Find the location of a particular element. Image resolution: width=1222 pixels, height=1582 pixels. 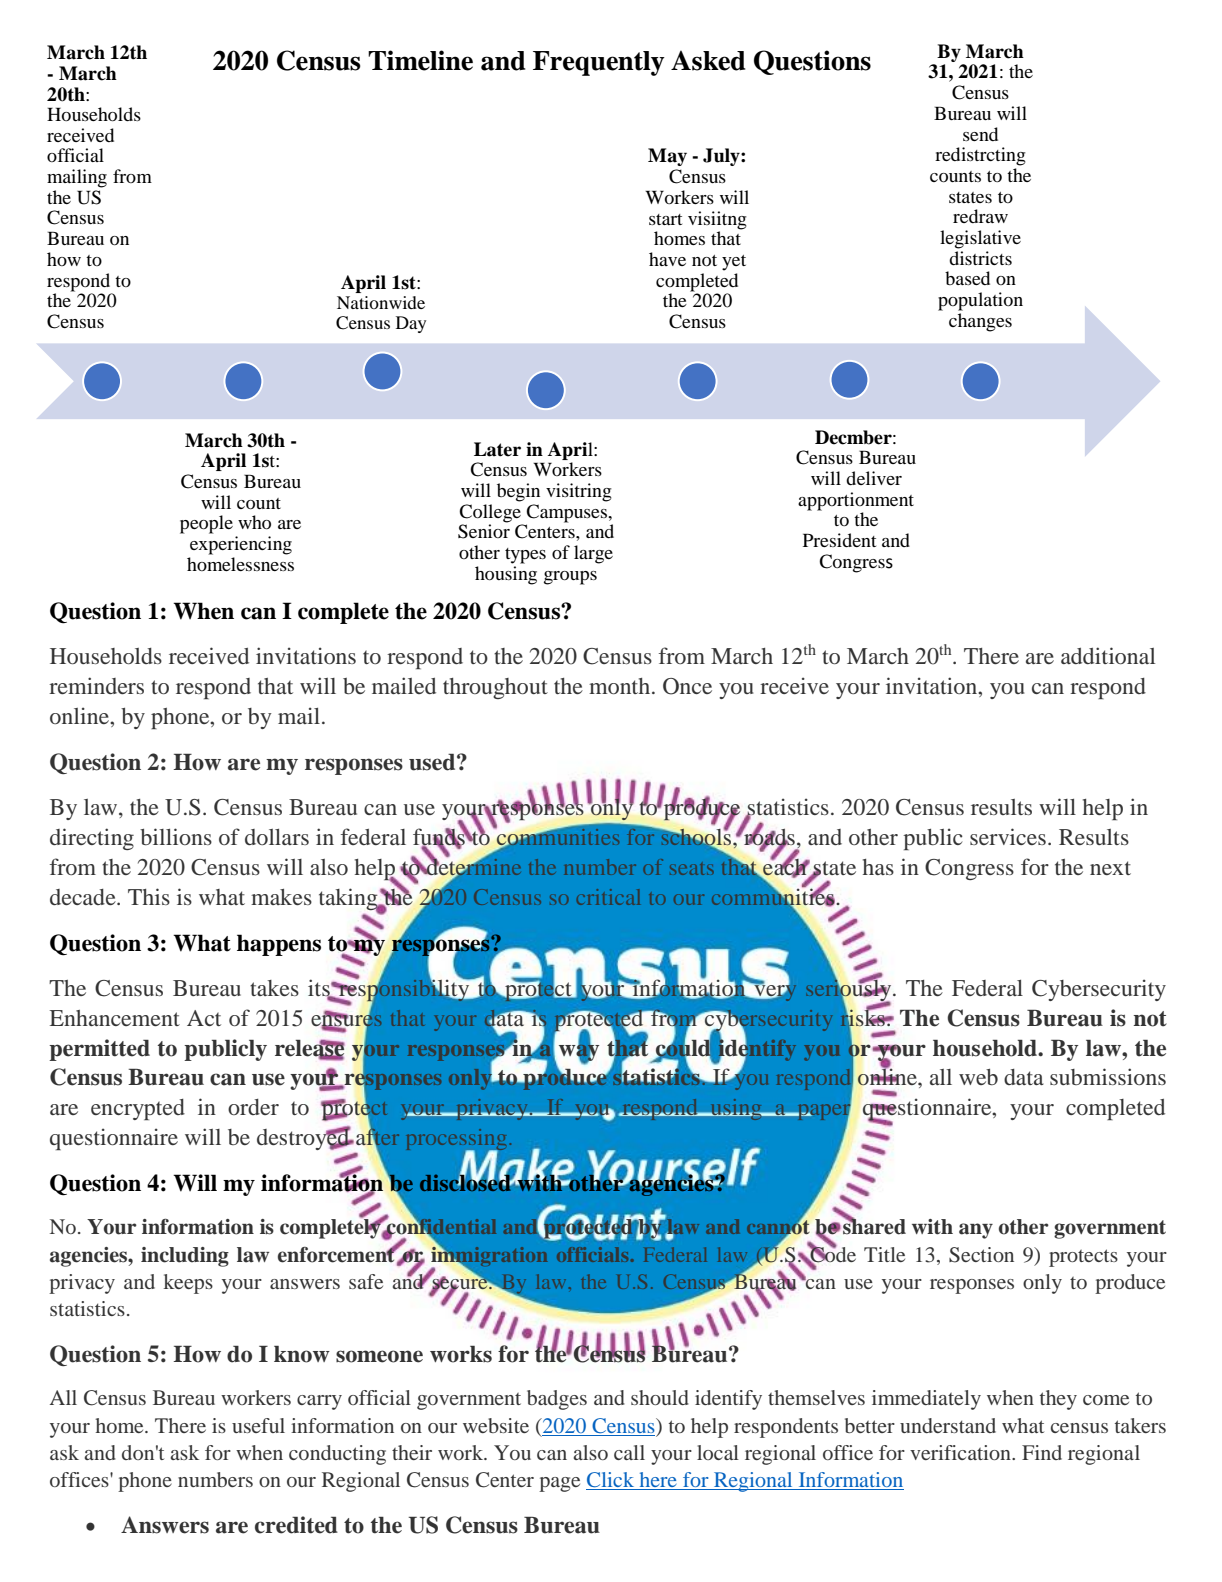

services is located at coordinates (1008, 836).
